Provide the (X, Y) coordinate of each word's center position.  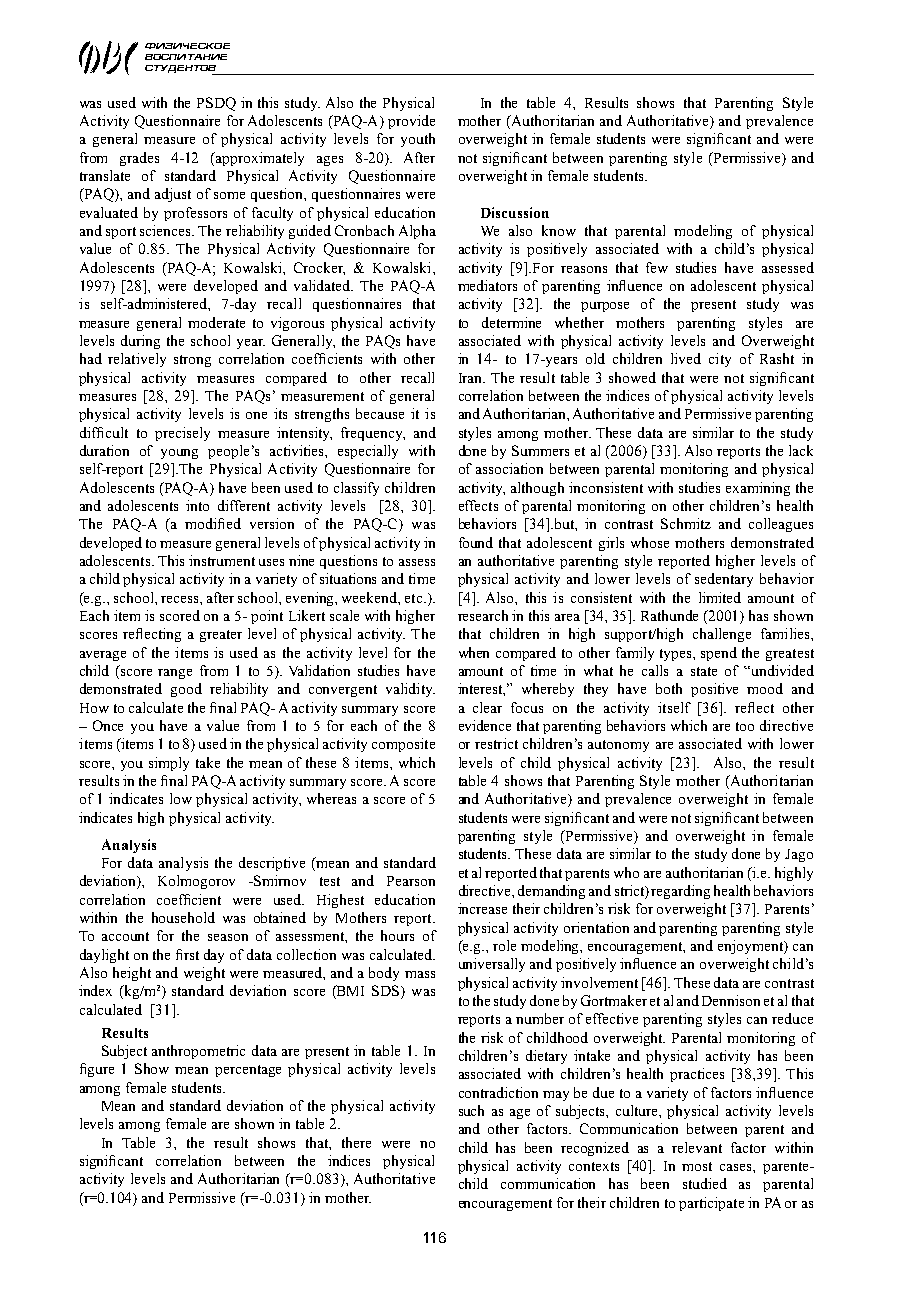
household (183, 917)
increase (482, 908)
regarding (680, 892)
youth (418, 140)
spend (719, 654)
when (474, 652)
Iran (472, 378)
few (657, 267)
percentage (248, 1071)
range (175, 674)
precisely (182, 434)
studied (705, 1183)
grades (139, 159)
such (471, 1110)
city (720, 360)
